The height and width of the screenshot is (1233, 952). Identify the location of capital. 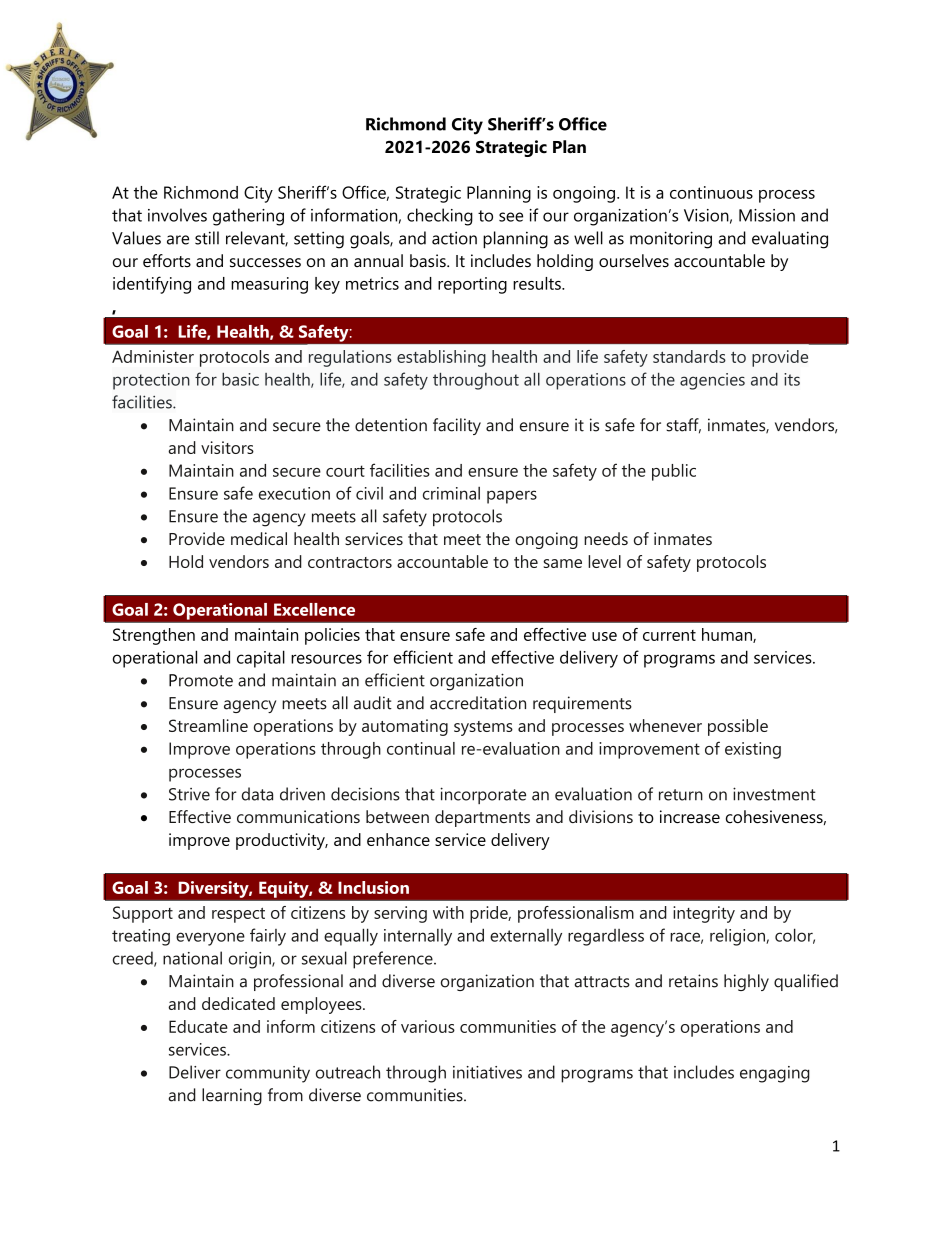
(261, 659).
